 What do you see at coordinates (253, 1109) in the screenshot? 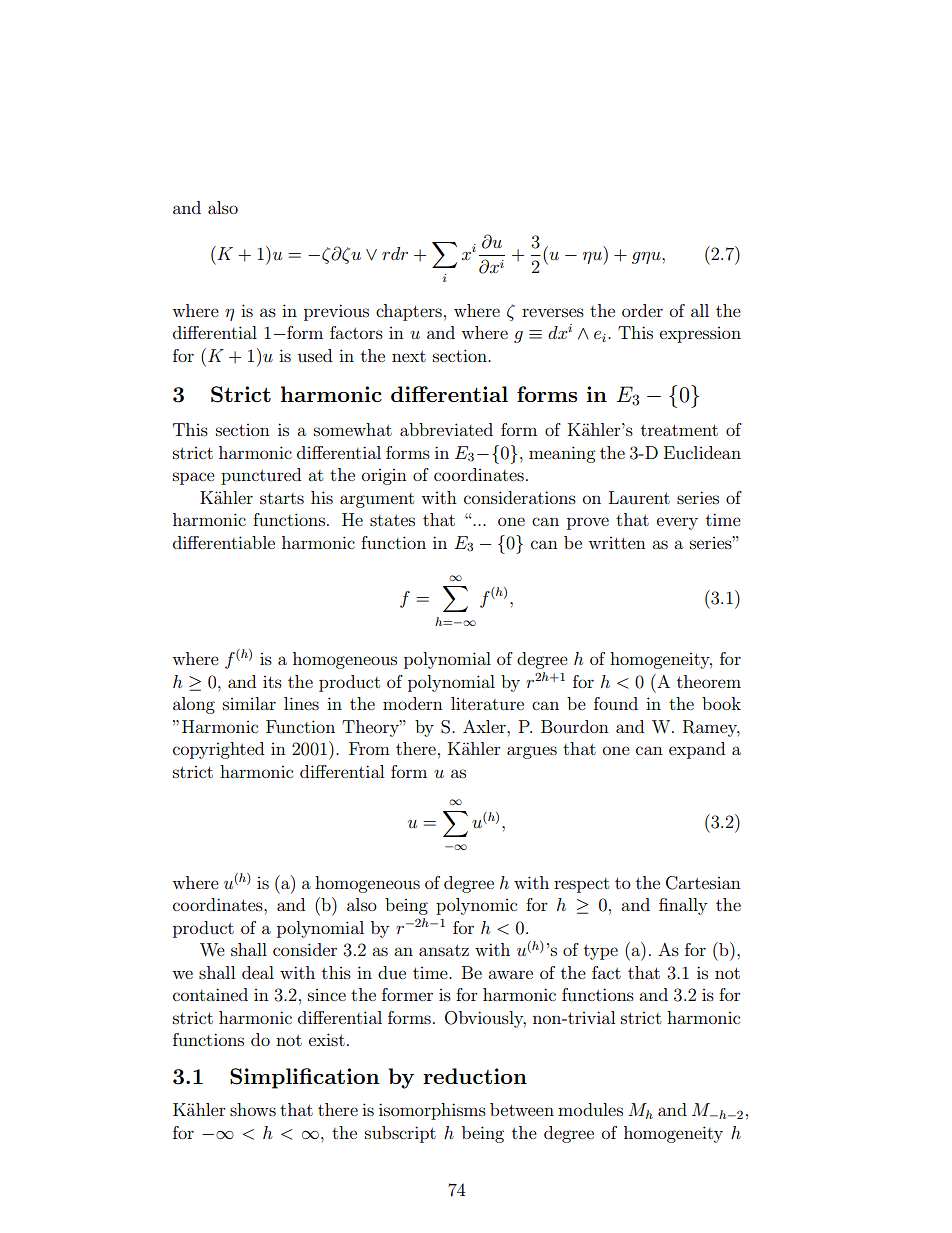
I see `shows` at bounding box center [253, 1109].
